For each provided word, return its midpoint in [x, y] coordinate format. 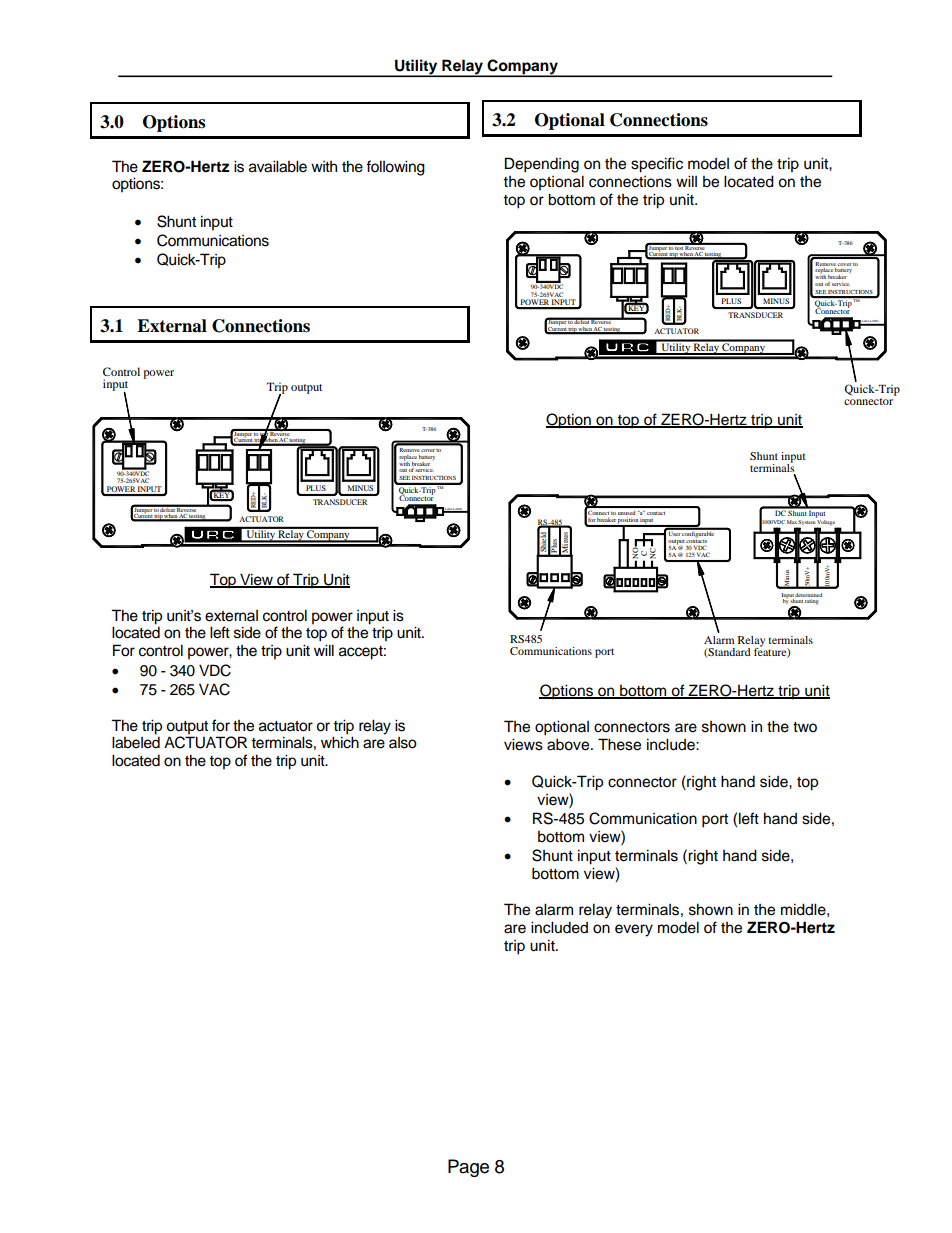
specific [657, 165]
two [805, 727]
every [634, 930]
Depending [542, 165]
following [395, 168]
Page [468, 1168]
